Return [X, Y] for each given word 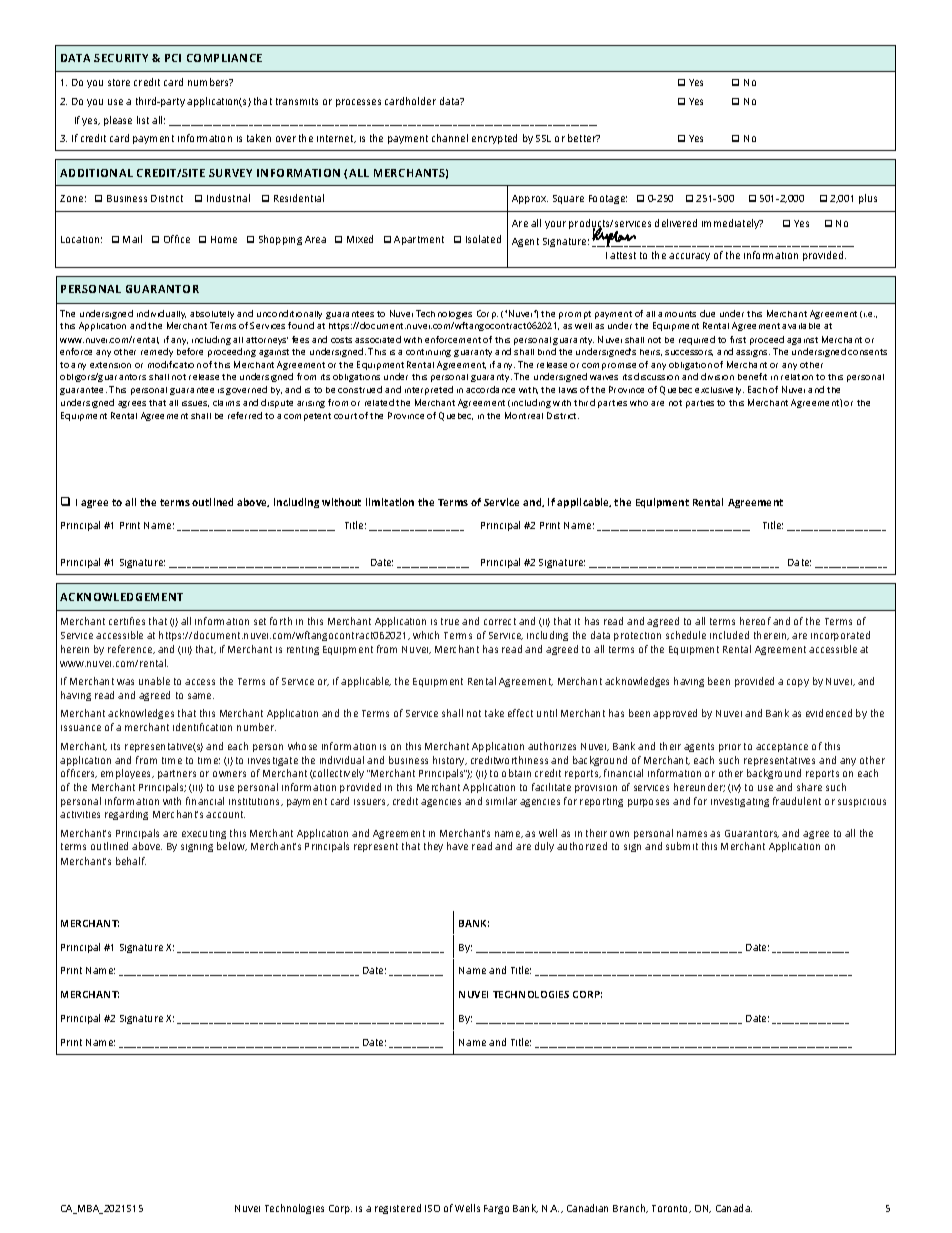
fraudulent [797, 801]
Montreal [524, 415]
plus [868, 199]
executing [204, 834]
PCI [173, 58]
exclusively [719, 391]
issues [195, 404]
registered [398, 1209]
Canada [734, 1208]
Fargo [496, 1209]
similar [501, 801]
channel [450, 138]
